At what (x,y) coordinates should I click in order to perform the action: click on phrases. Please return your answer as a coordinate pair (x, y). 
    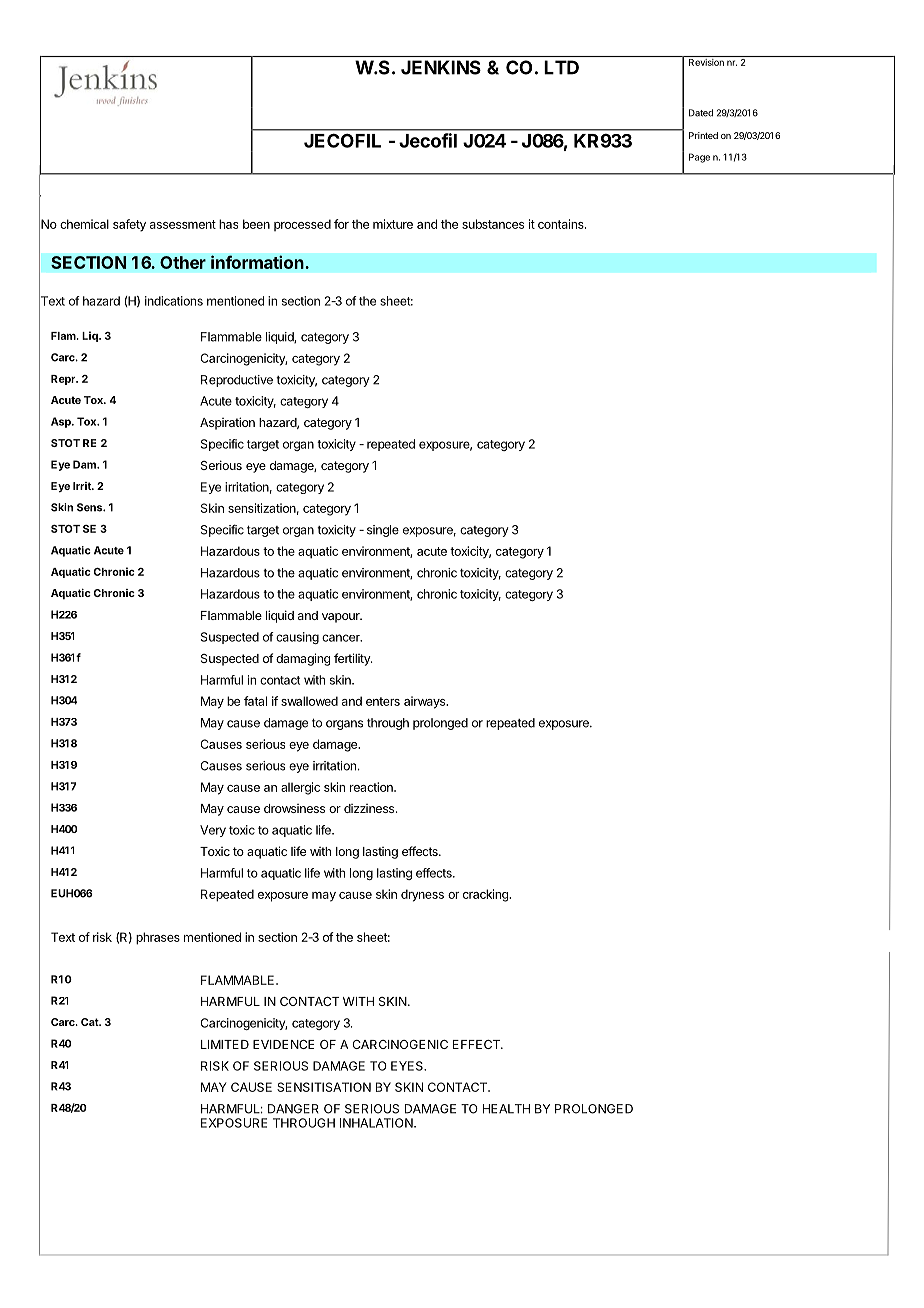
    Looking at the image, I should click on (158, 938).
